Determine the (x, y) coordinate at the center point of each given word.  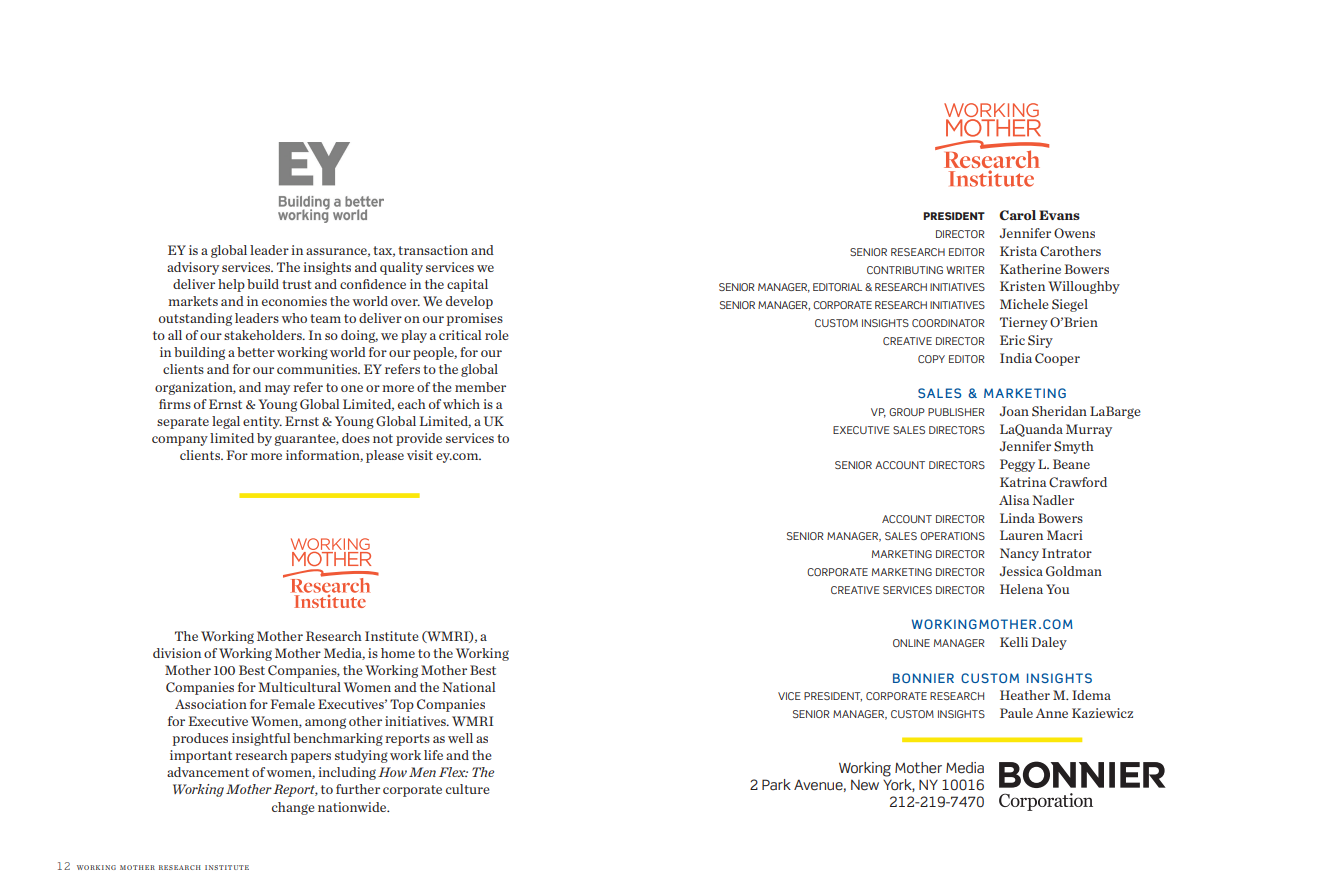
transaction (433, 250)
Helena (1021, 589)
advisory (193, 268)
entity (262, 422)
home (398, 653)
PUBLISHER (956, 412)
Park (776, 784)
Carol (1017, 215)
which (461, 404)
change (293, 808)
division (177, 653)
